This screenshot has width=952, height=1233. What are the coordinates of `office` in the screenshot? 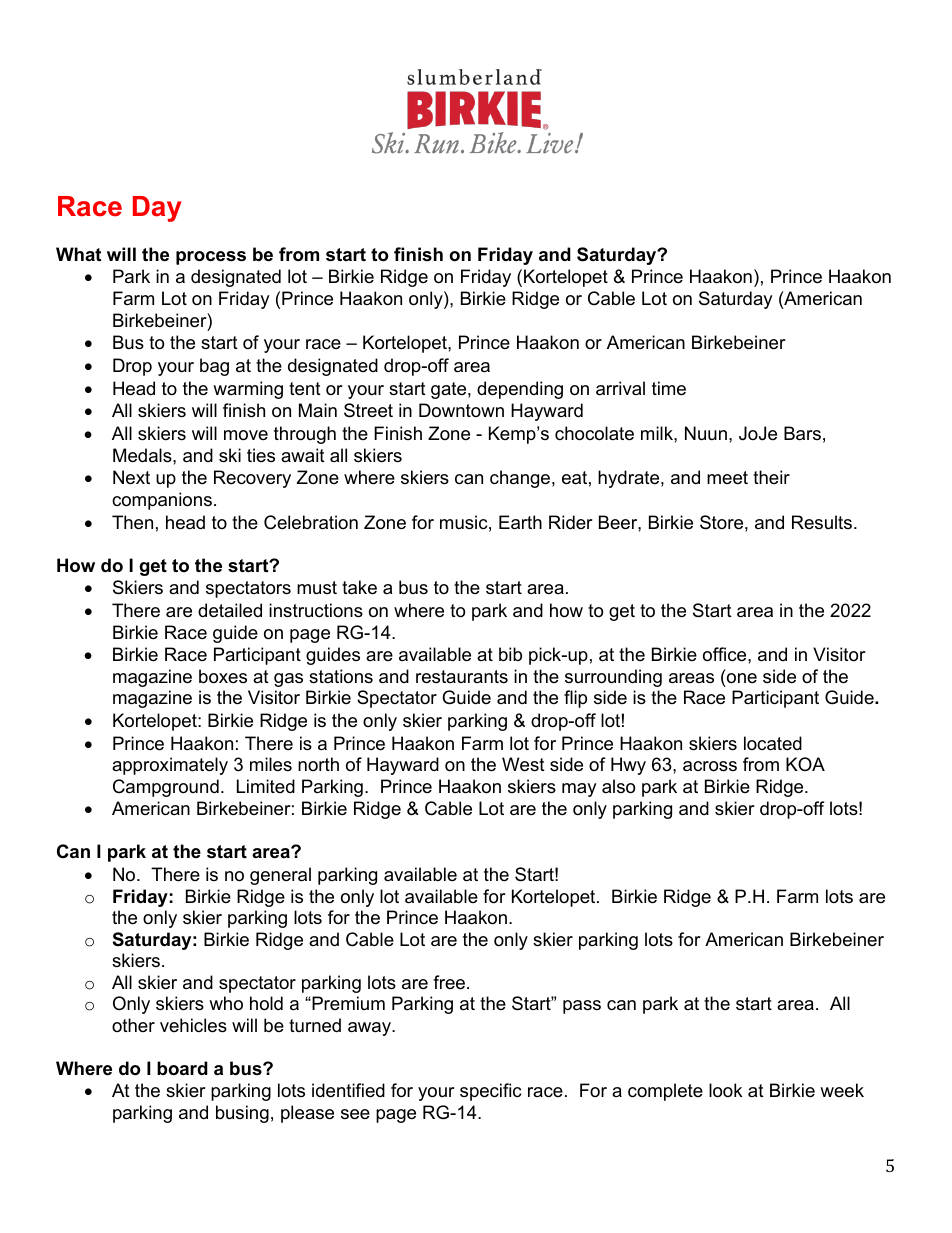 It's located at (726, 654).
